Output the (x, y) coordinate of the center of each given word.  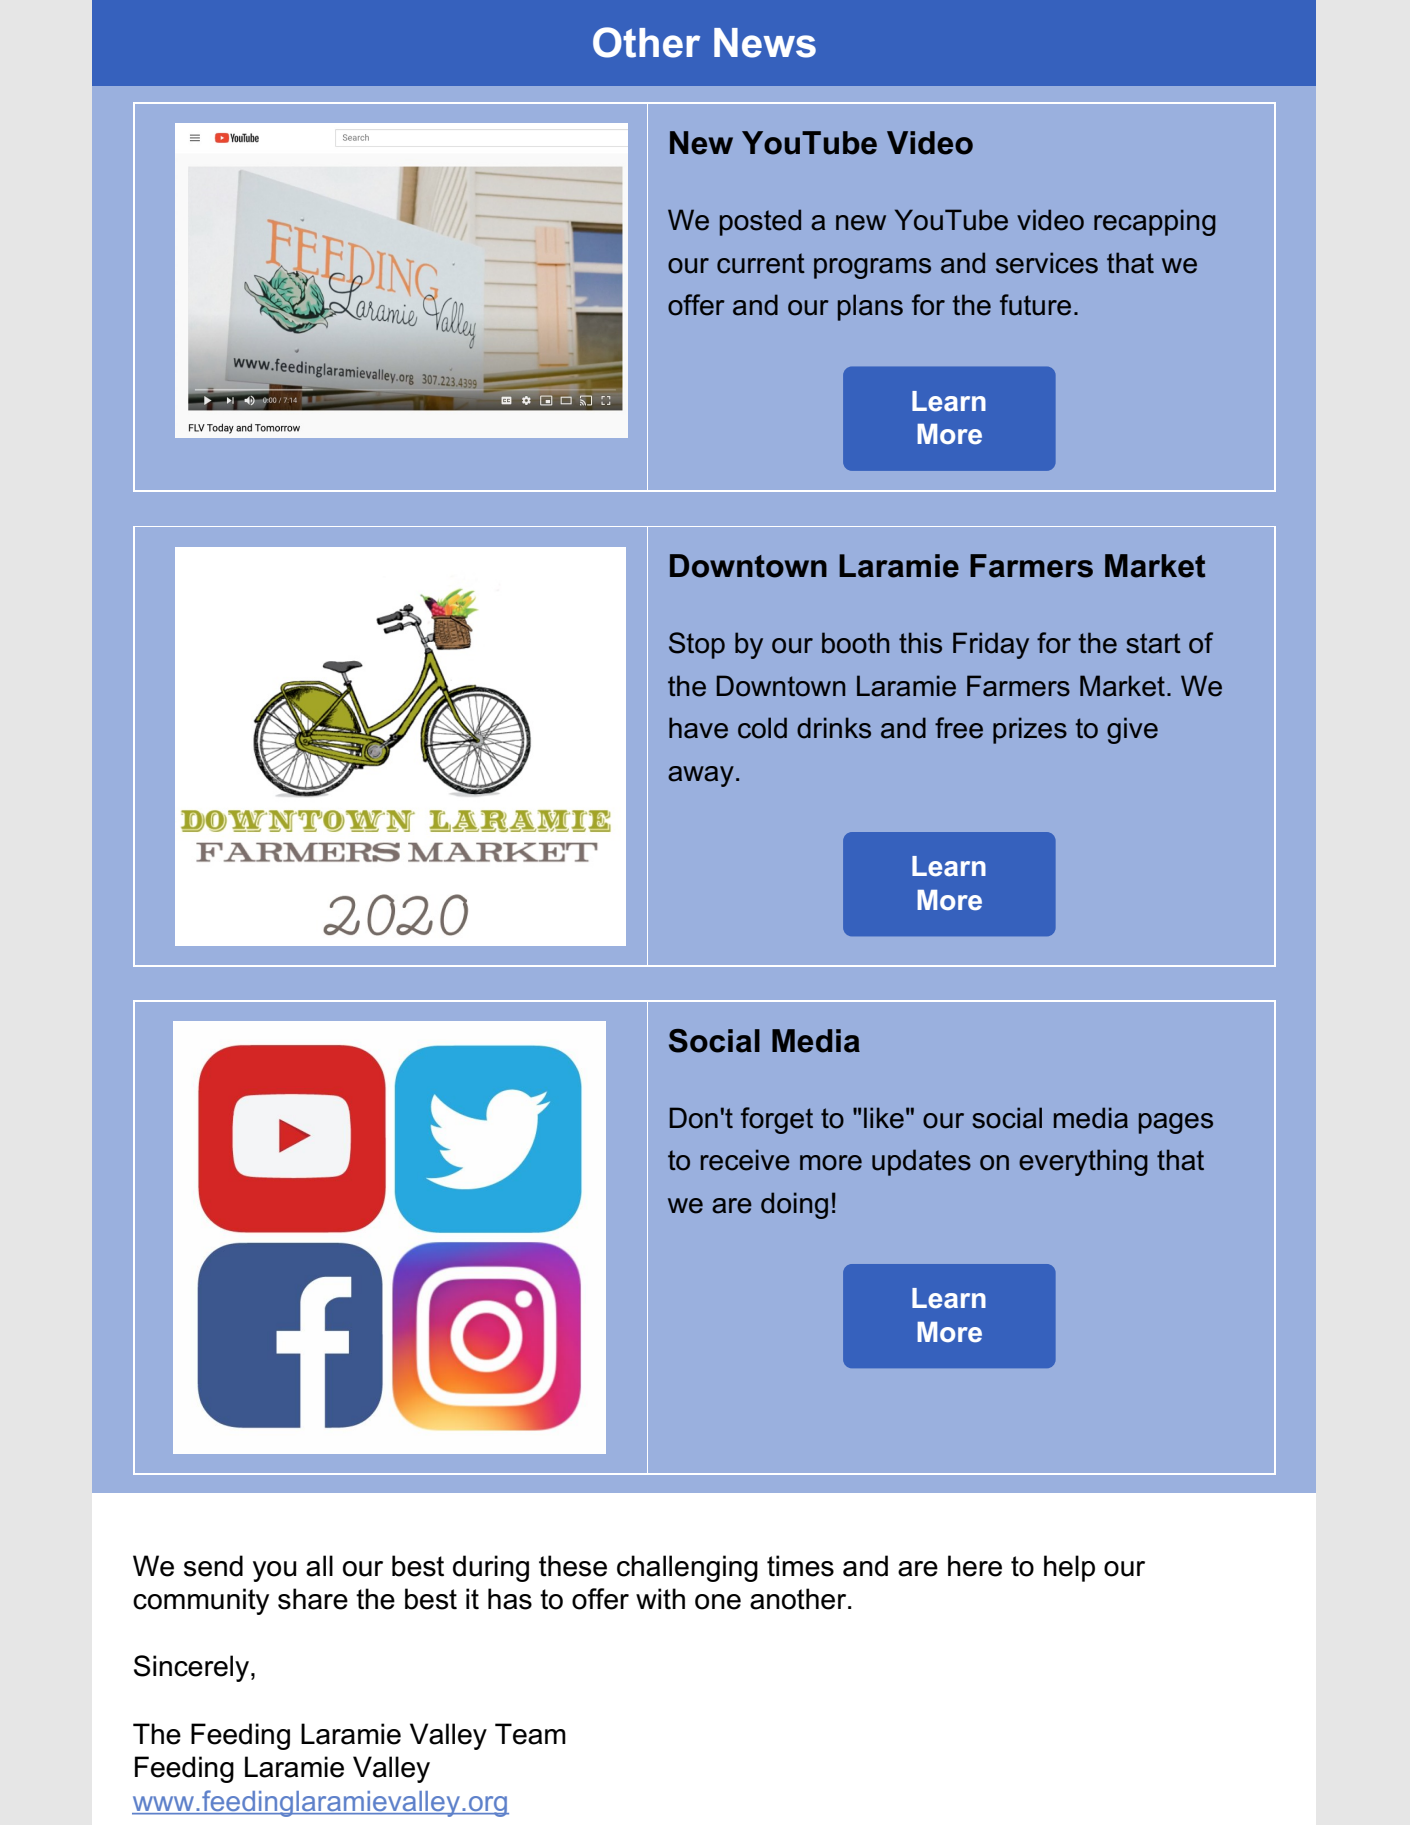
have (698, 728)
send (213, 1566)
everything (1083, 1162)
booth (856, 643)
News (765, 43)
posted (760, 222)
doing (794, 1205)
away (701, 776)
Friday (991, 645)
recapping (1155, 222)
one (718, 1602)
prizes (1030, 730)
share (313, 1599)
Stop (697, 645)
